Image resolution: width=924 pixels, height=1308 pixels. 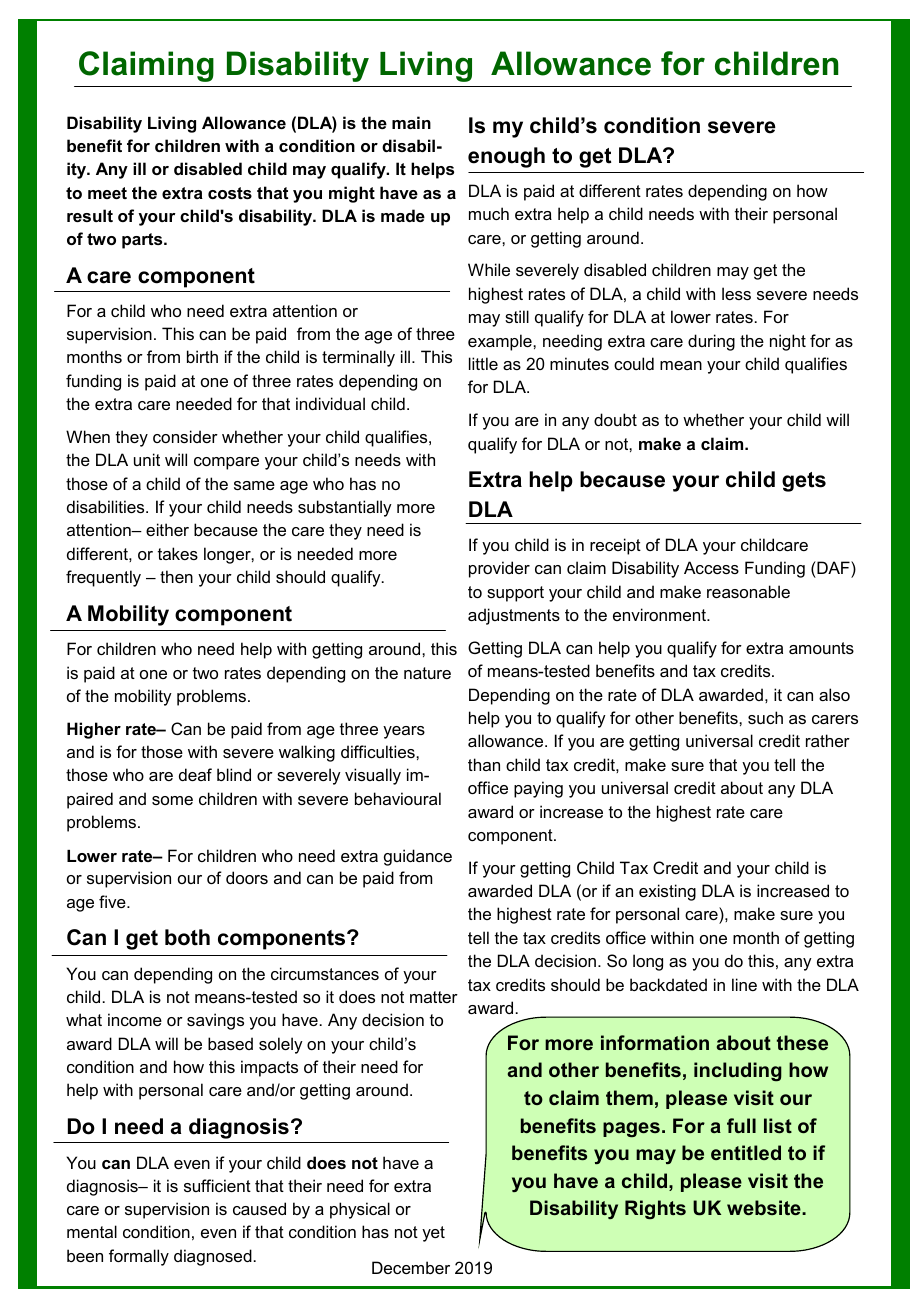 I want to click on consider, so click(x=185, y=436).
